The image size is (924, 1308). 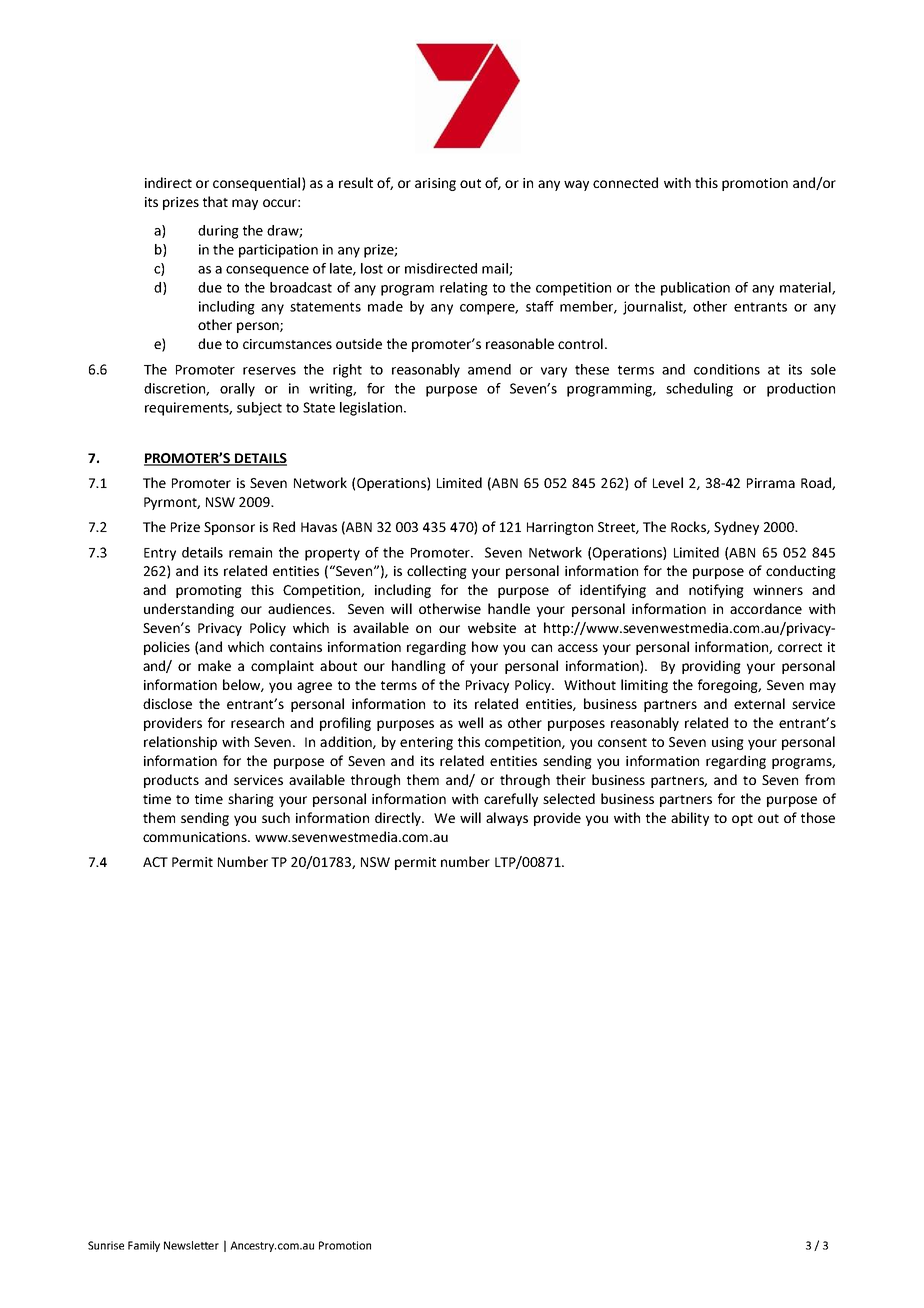 What do you see at coordinates (507, 819) in the screenshot?
I see `always` at bounding box center [507, 819].
